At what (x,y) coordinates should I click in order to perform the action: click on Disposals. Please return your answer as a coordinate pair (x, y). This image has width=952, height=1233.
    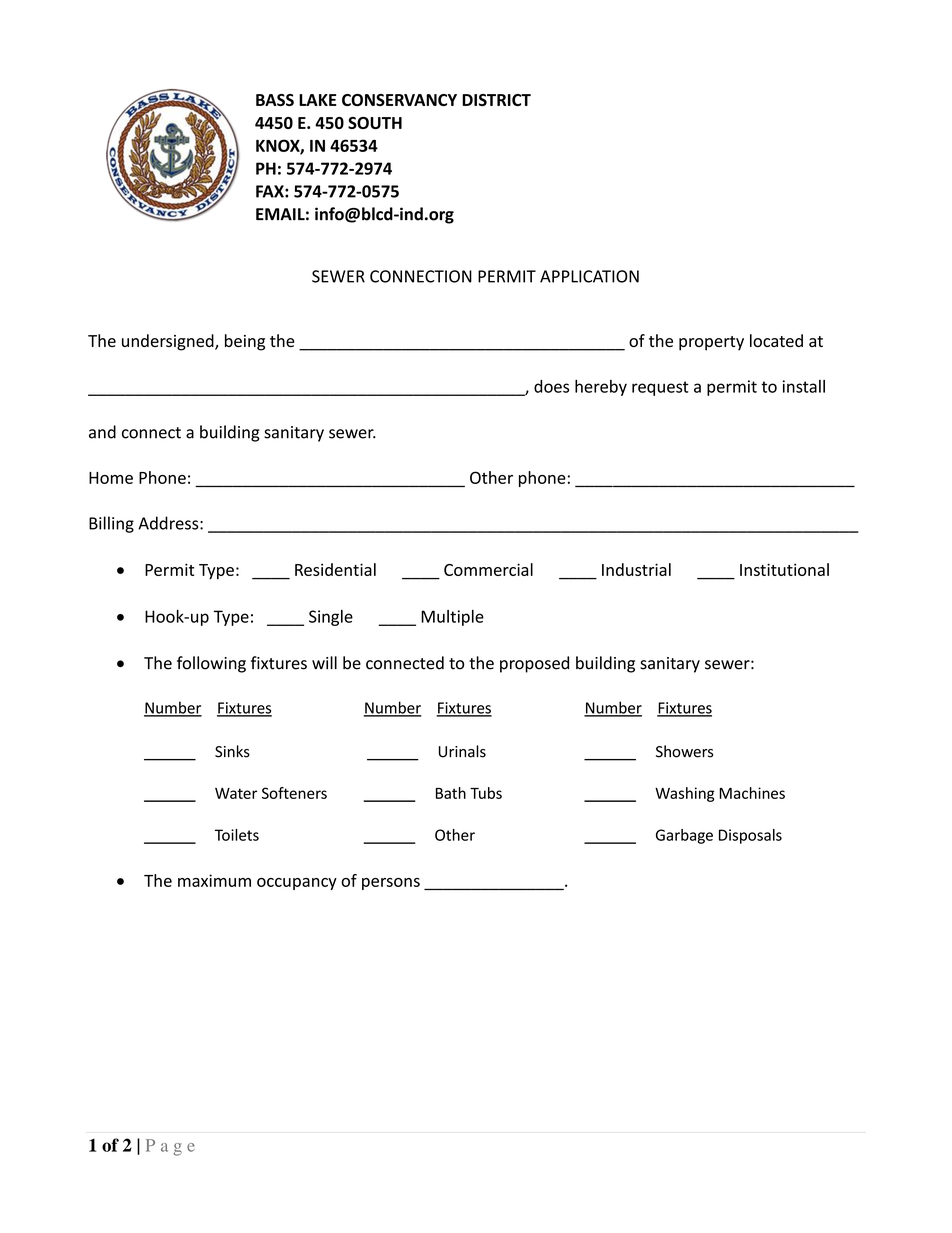
    Looking at the image, I should click on (750, 836).
